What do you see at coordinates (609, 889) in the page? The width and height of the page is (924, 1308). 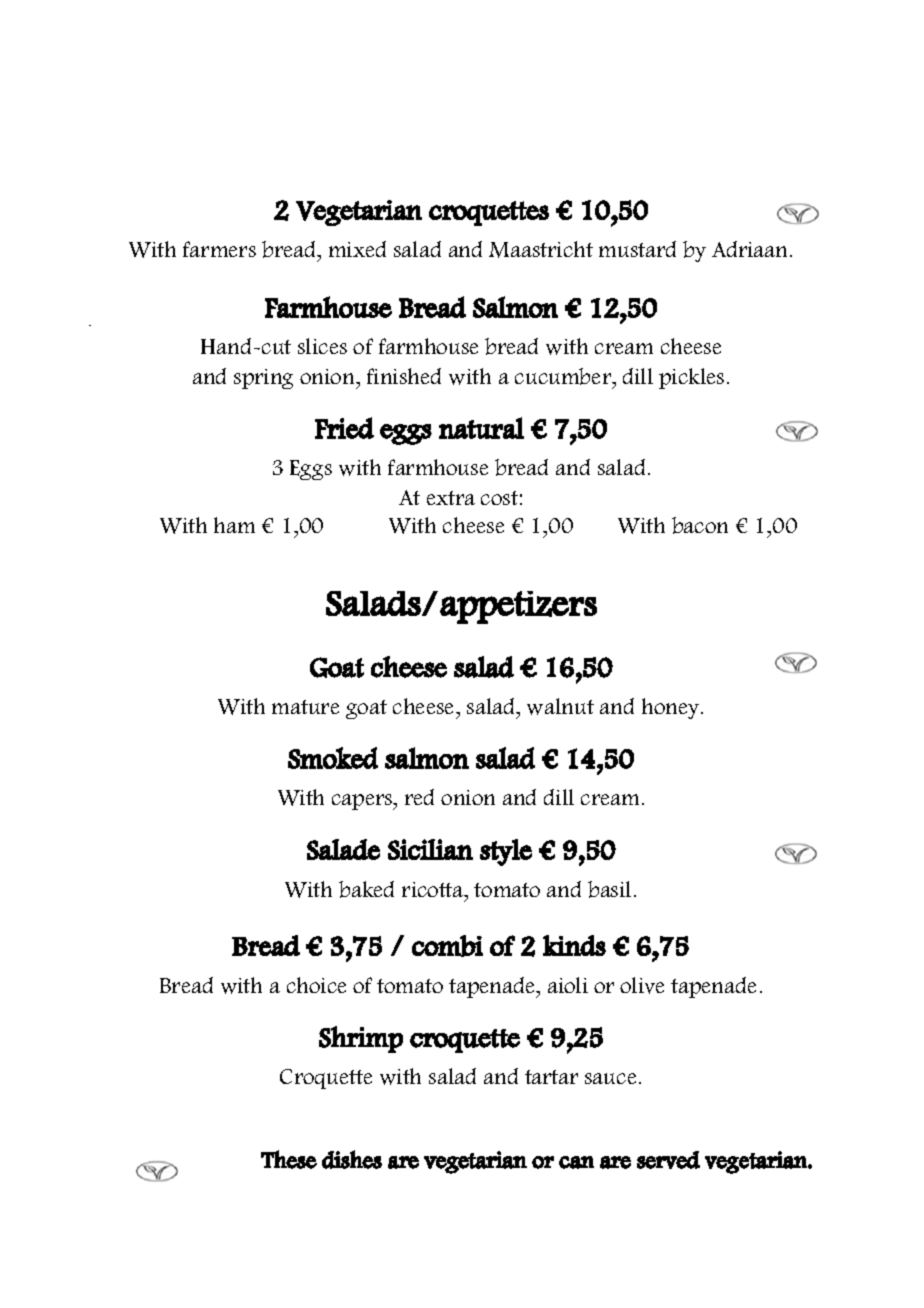 I see `basil` at bounding box center [609, 889].
